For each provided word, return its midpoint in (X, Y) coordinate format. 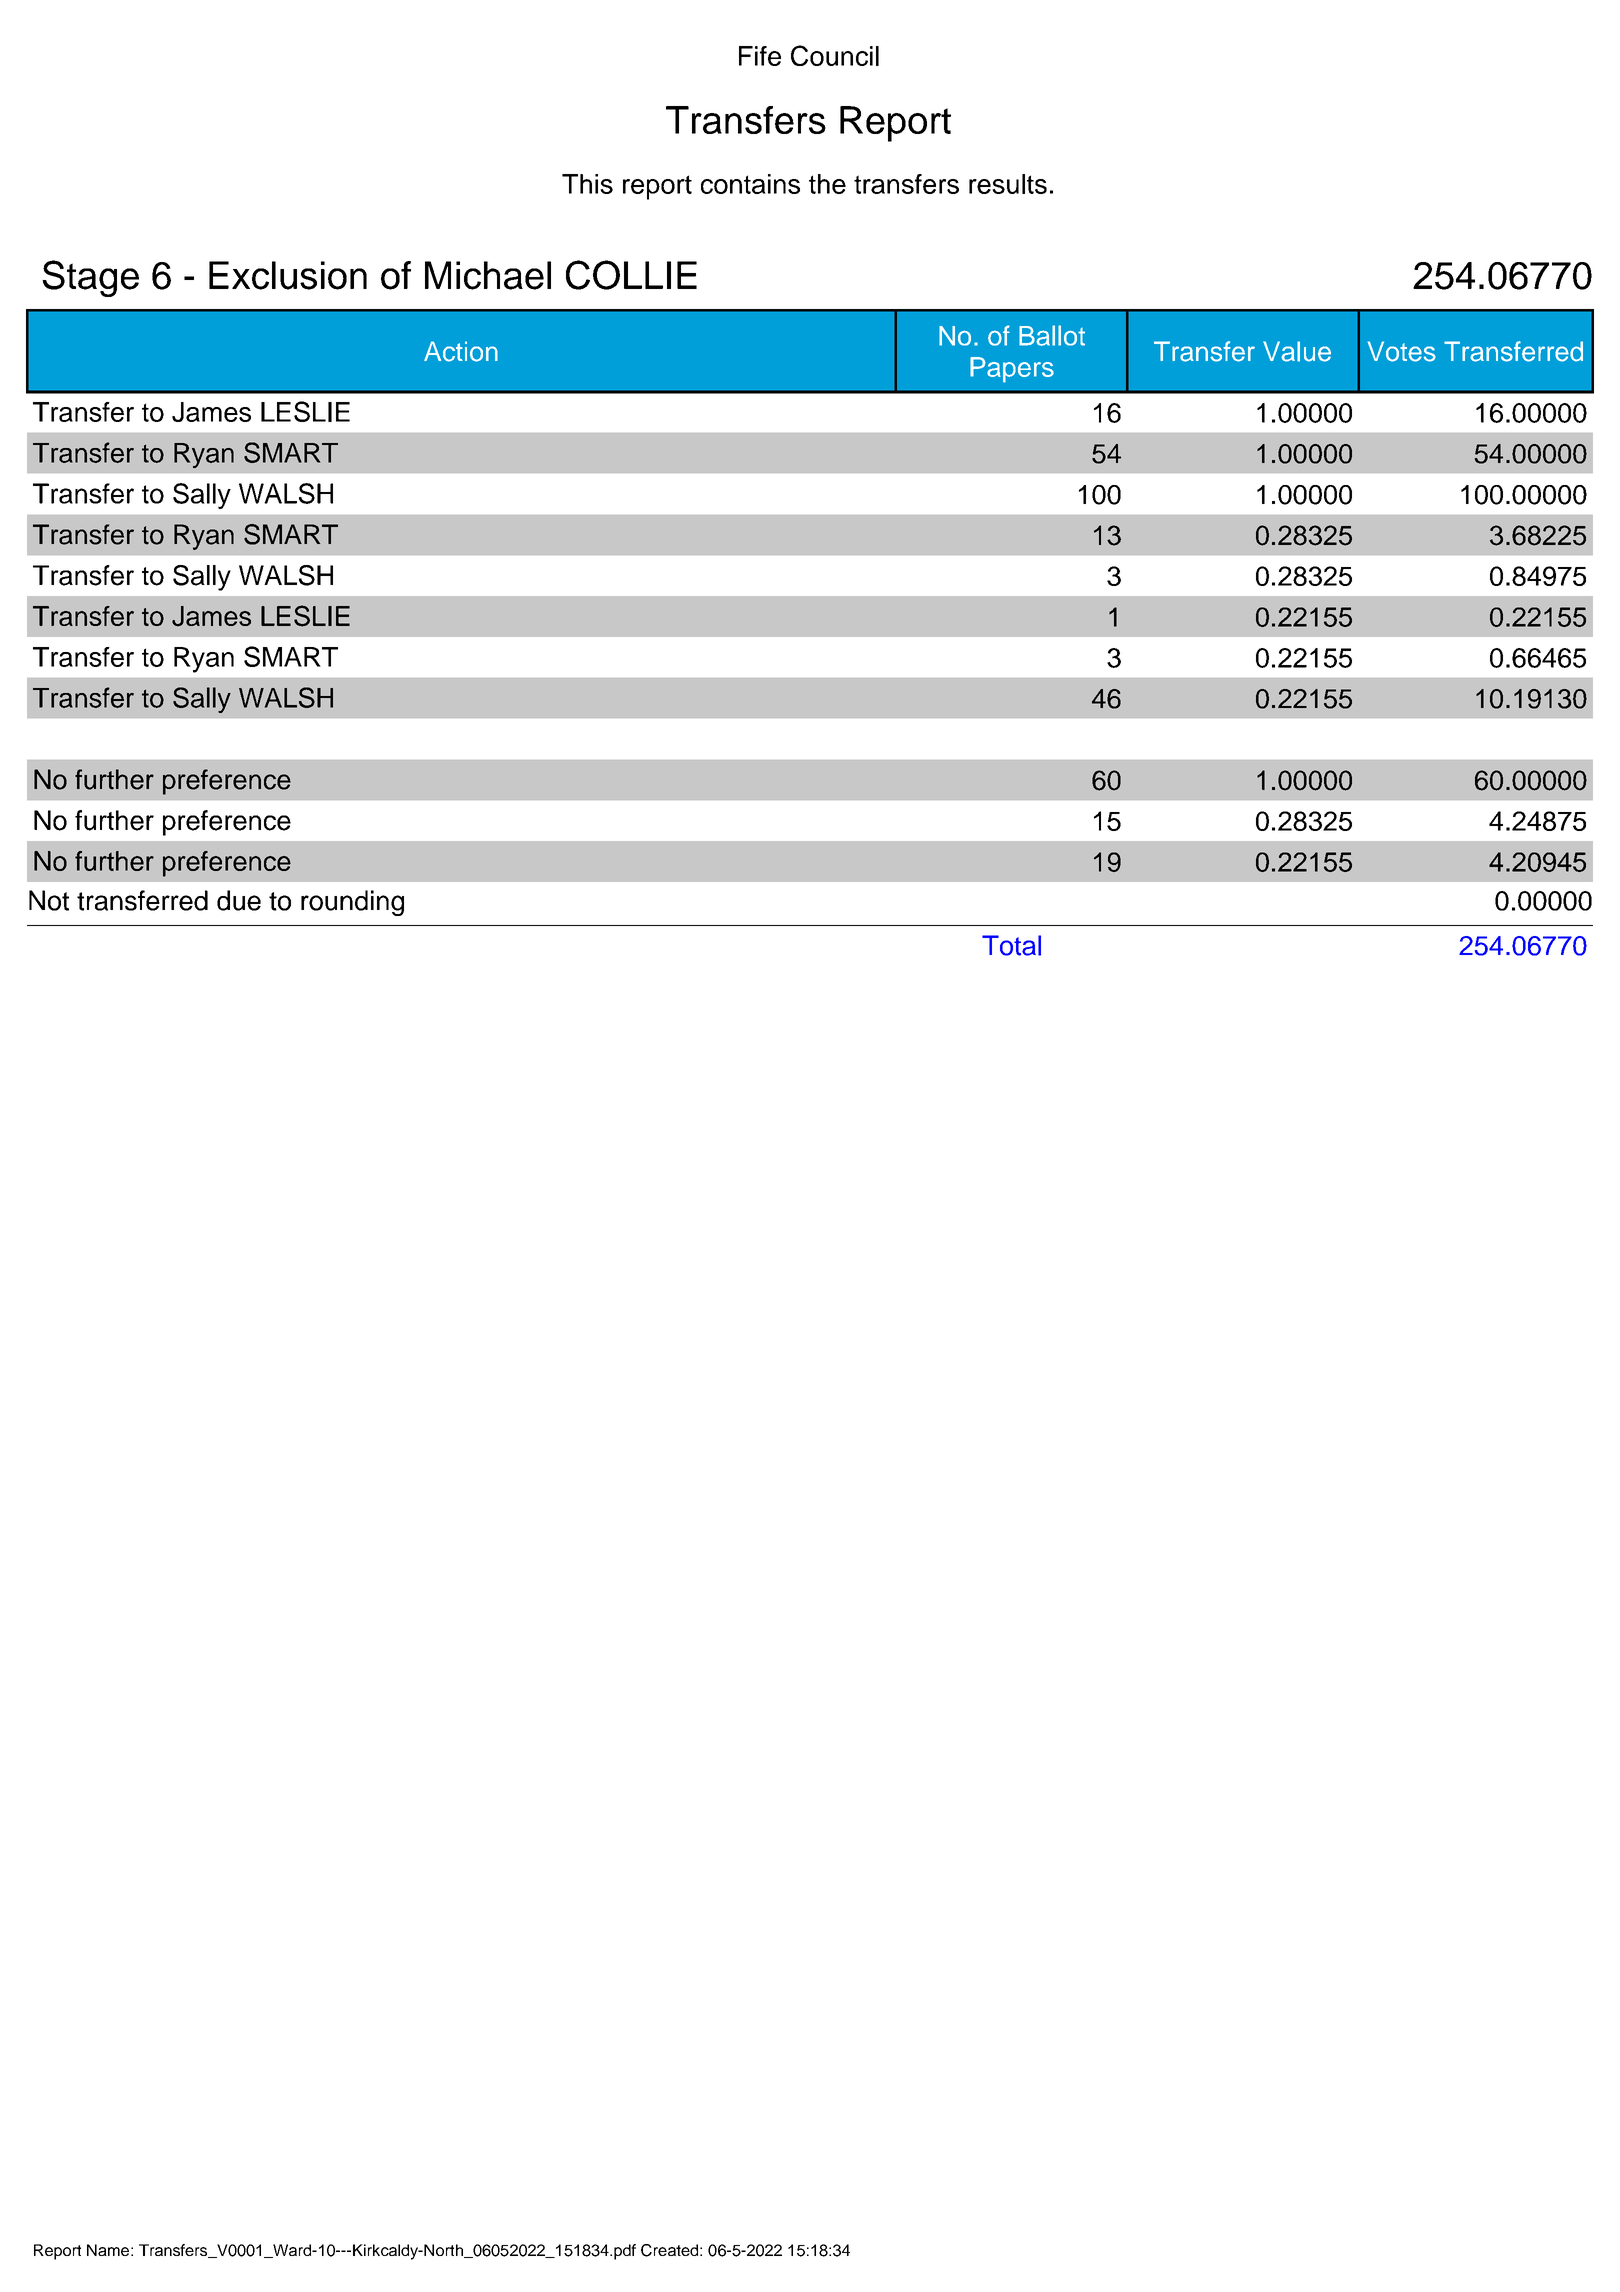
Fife (760, 56)
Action (461, 351)
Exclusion (288, 275)
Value (1297, 351)
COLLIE (631, 275)
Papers (1012, 370)
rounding (352, 903)
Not (49, 900)
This (587, 184)
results (1008, 184)
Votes (1402, 351)
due (239, 900)
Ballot (1052, 335)
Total (1011, 945)
